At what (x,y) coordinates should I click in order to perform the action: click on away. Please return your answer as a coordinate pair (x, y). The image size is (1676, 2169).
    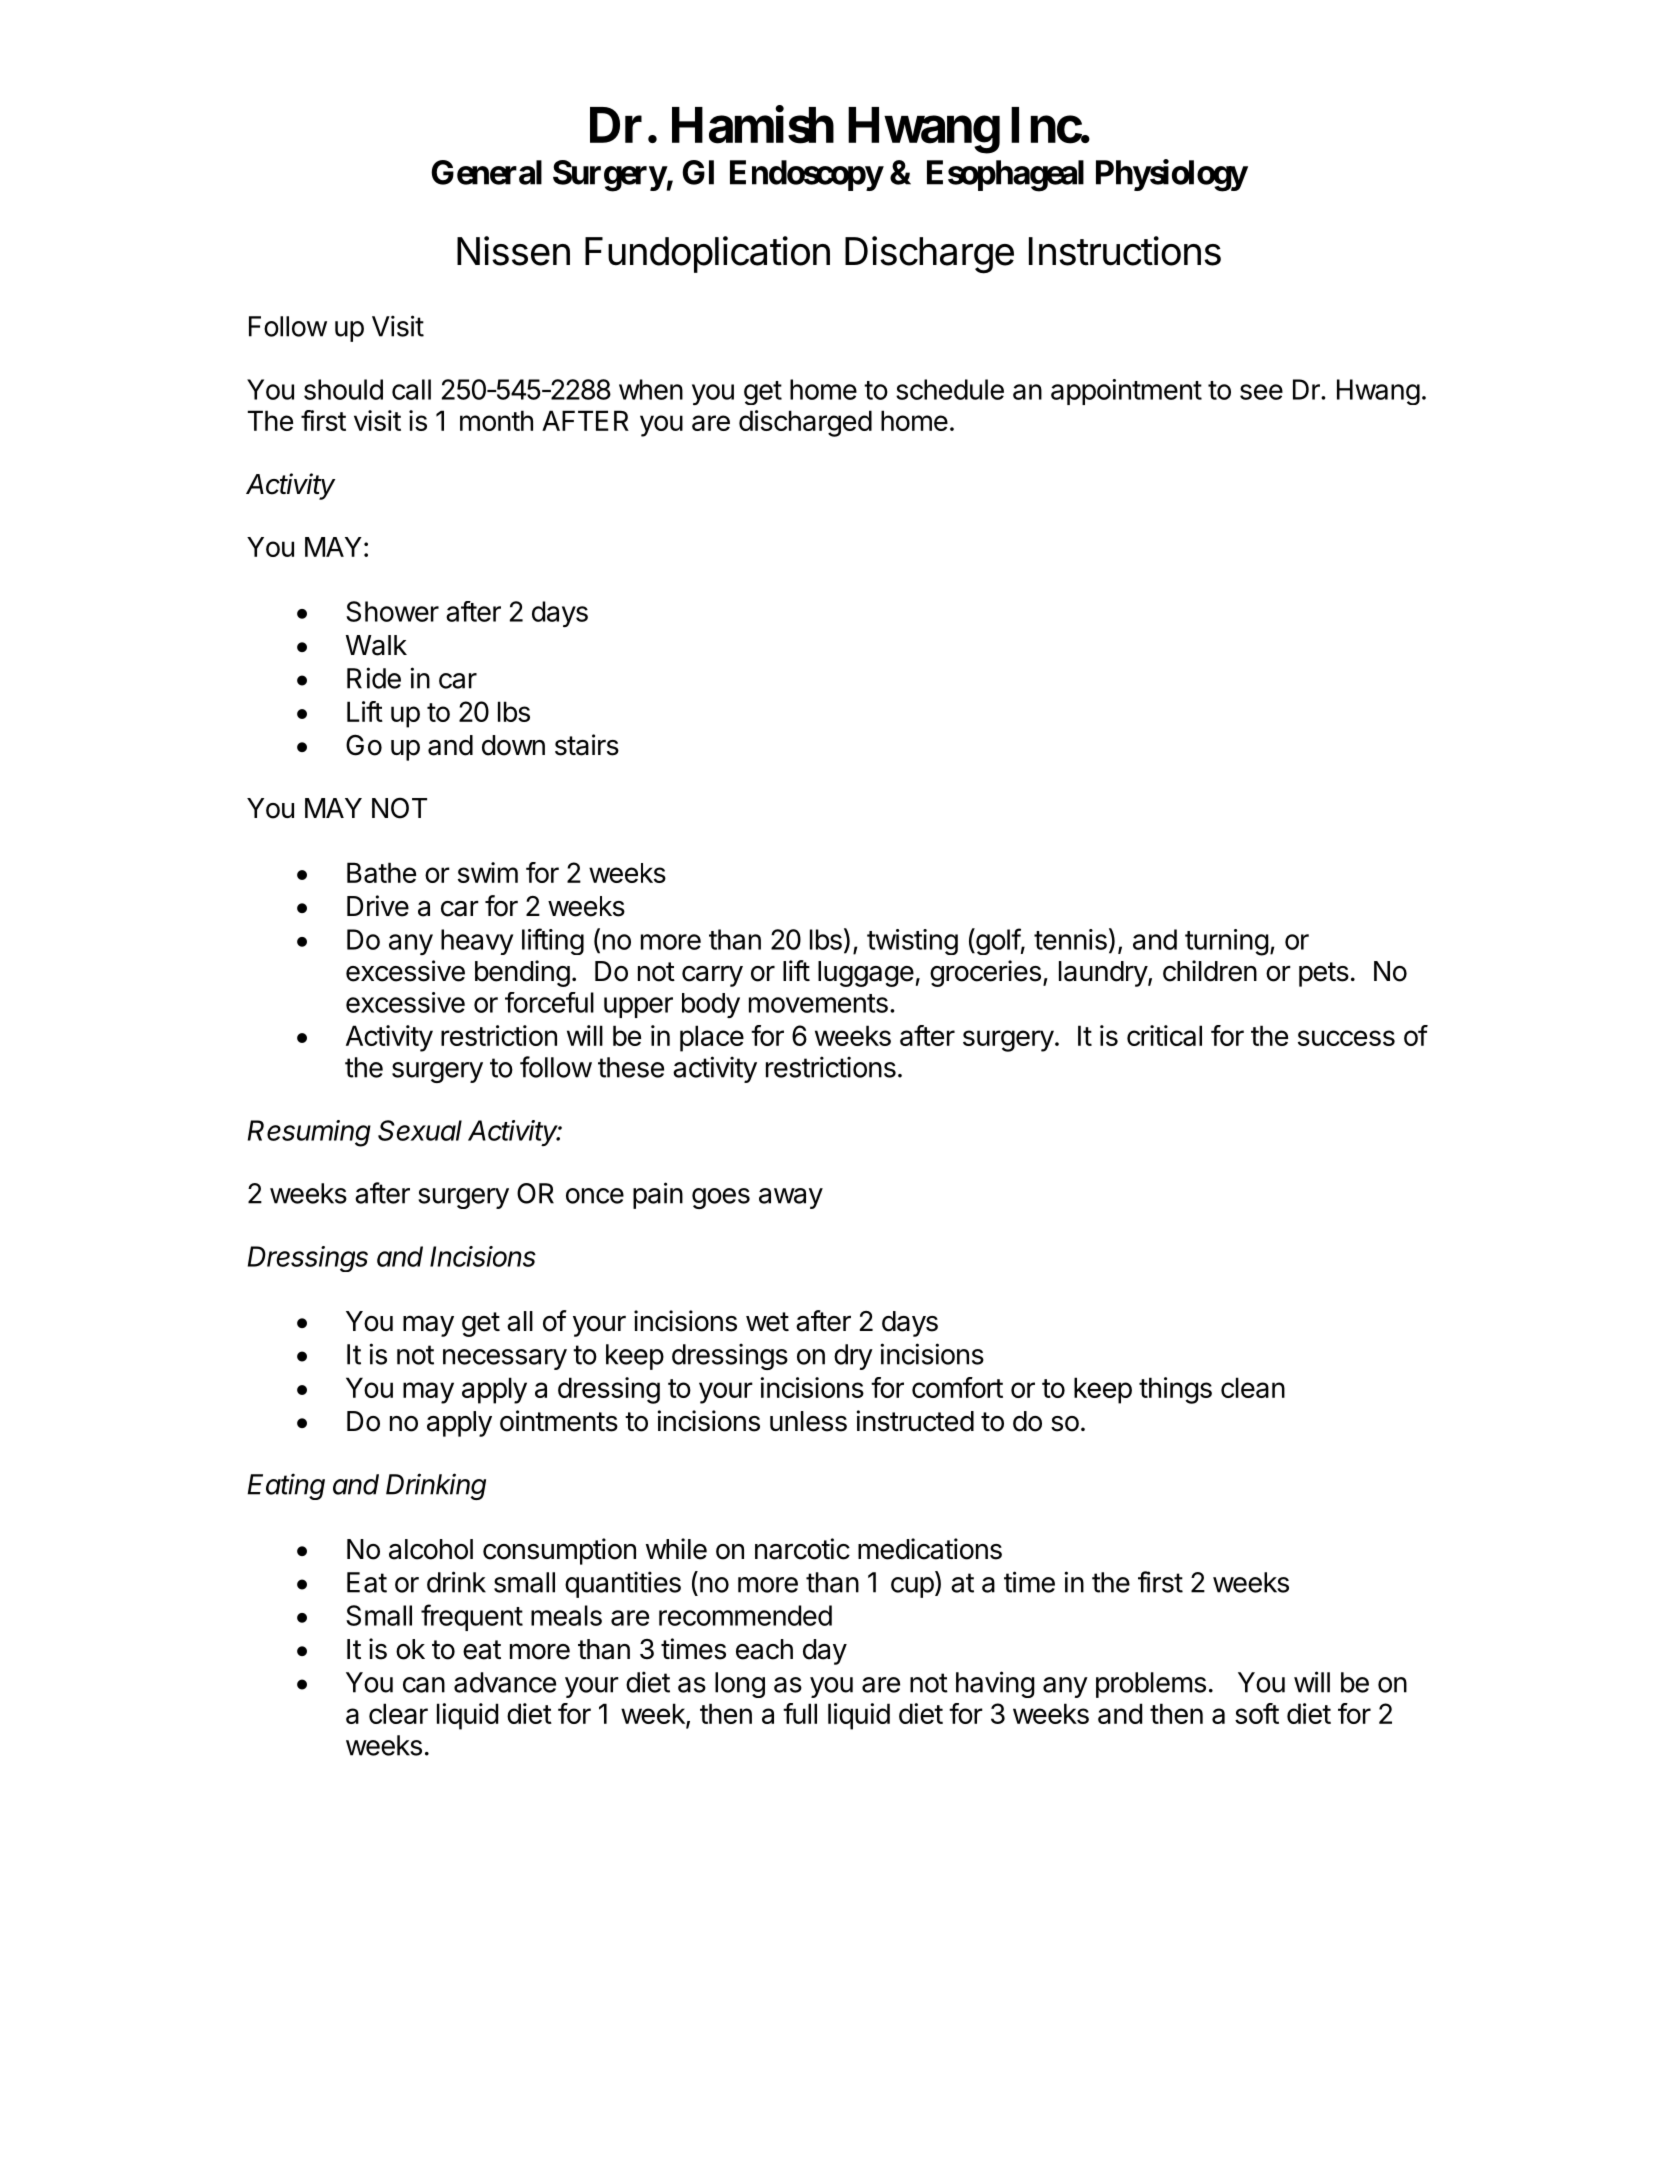
    Looking at the image, I should click on (791, 1198).
